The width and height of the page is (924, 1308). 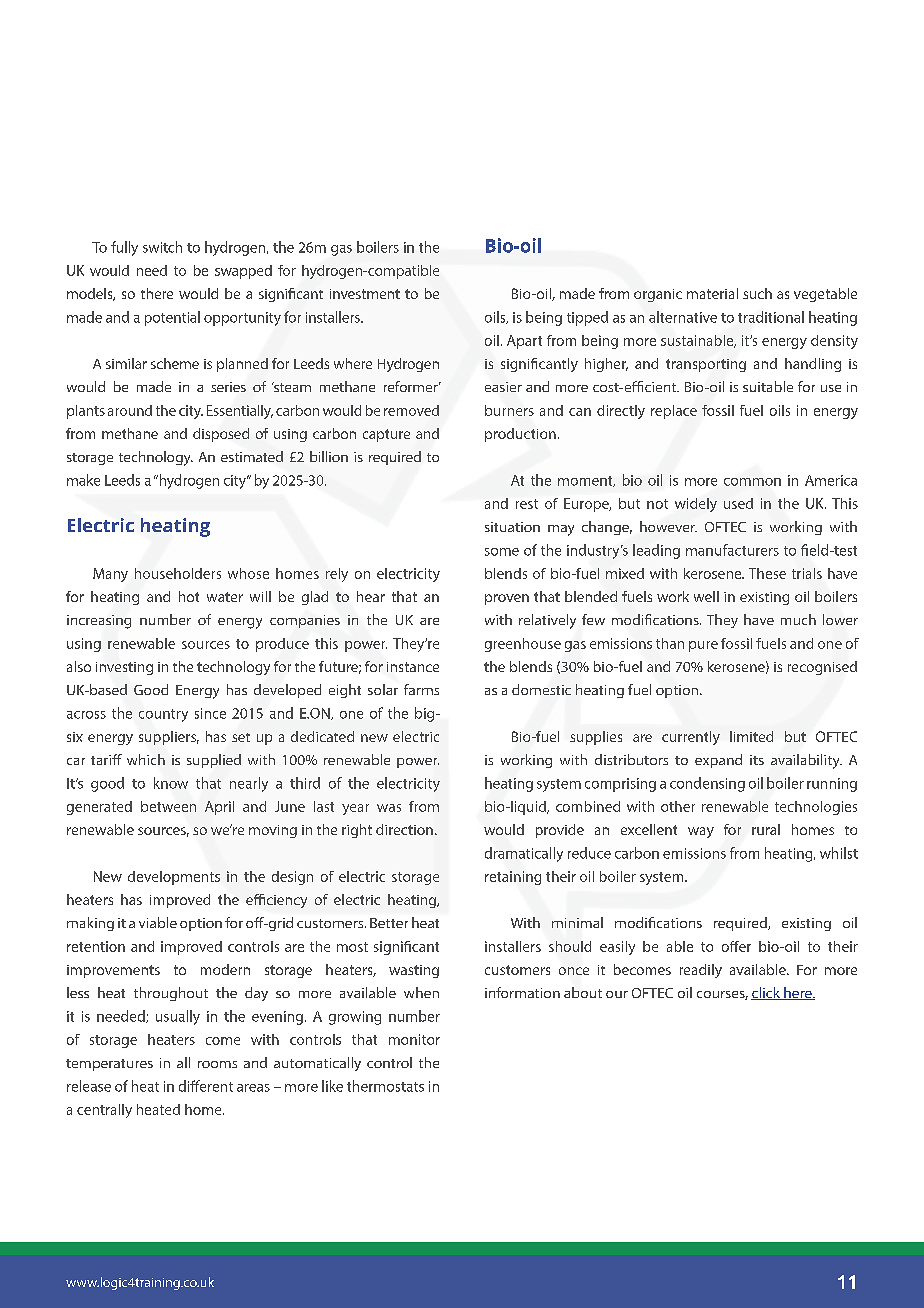 I want to click on investment, so click(x=365, y=294).
